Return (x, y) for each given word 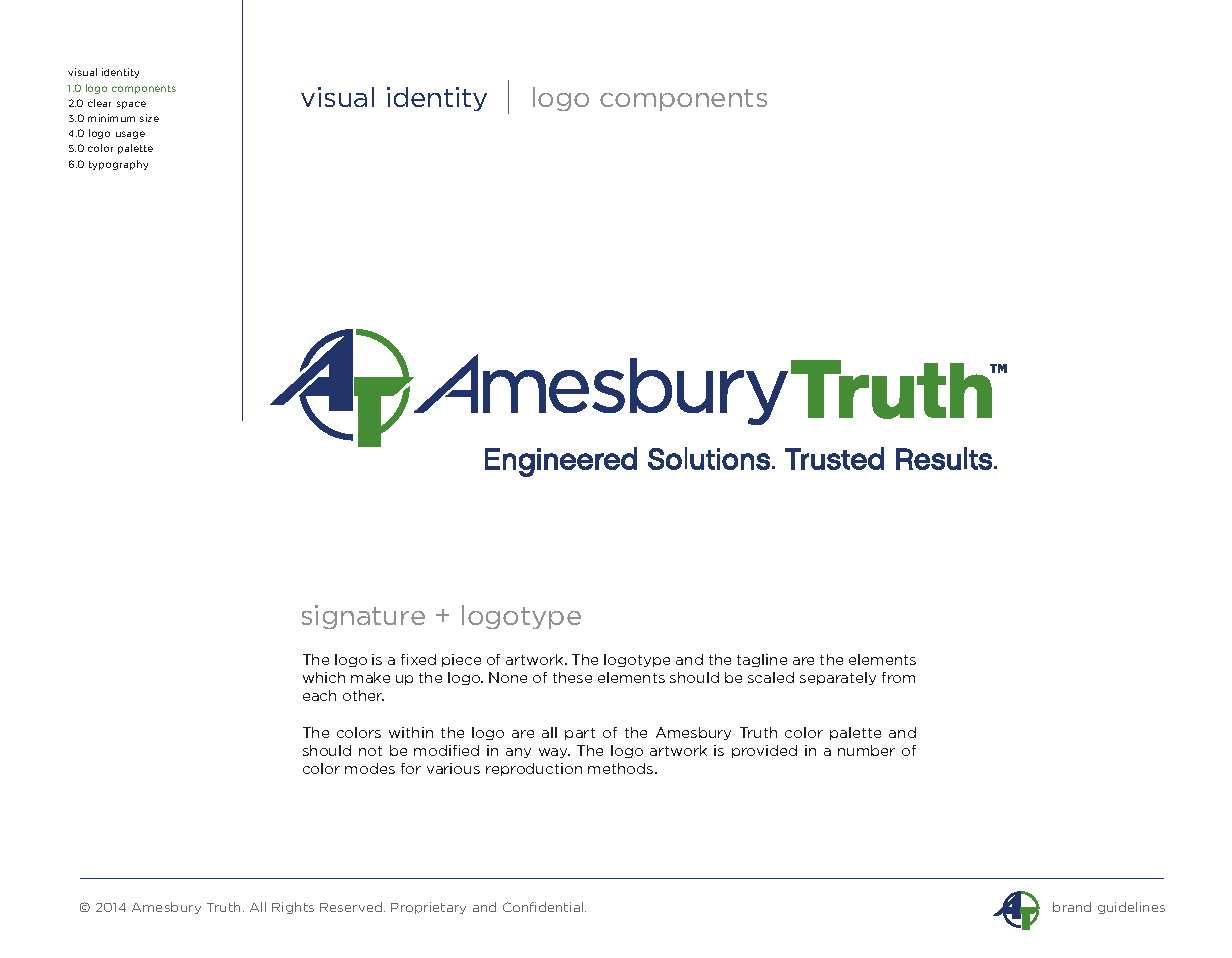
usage (130, 135)
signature (363, 617)
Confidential (544, 907)
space (131, 105)
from (898, 677)
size (149, 118)
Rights (293, 908)
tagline (762, 660)
